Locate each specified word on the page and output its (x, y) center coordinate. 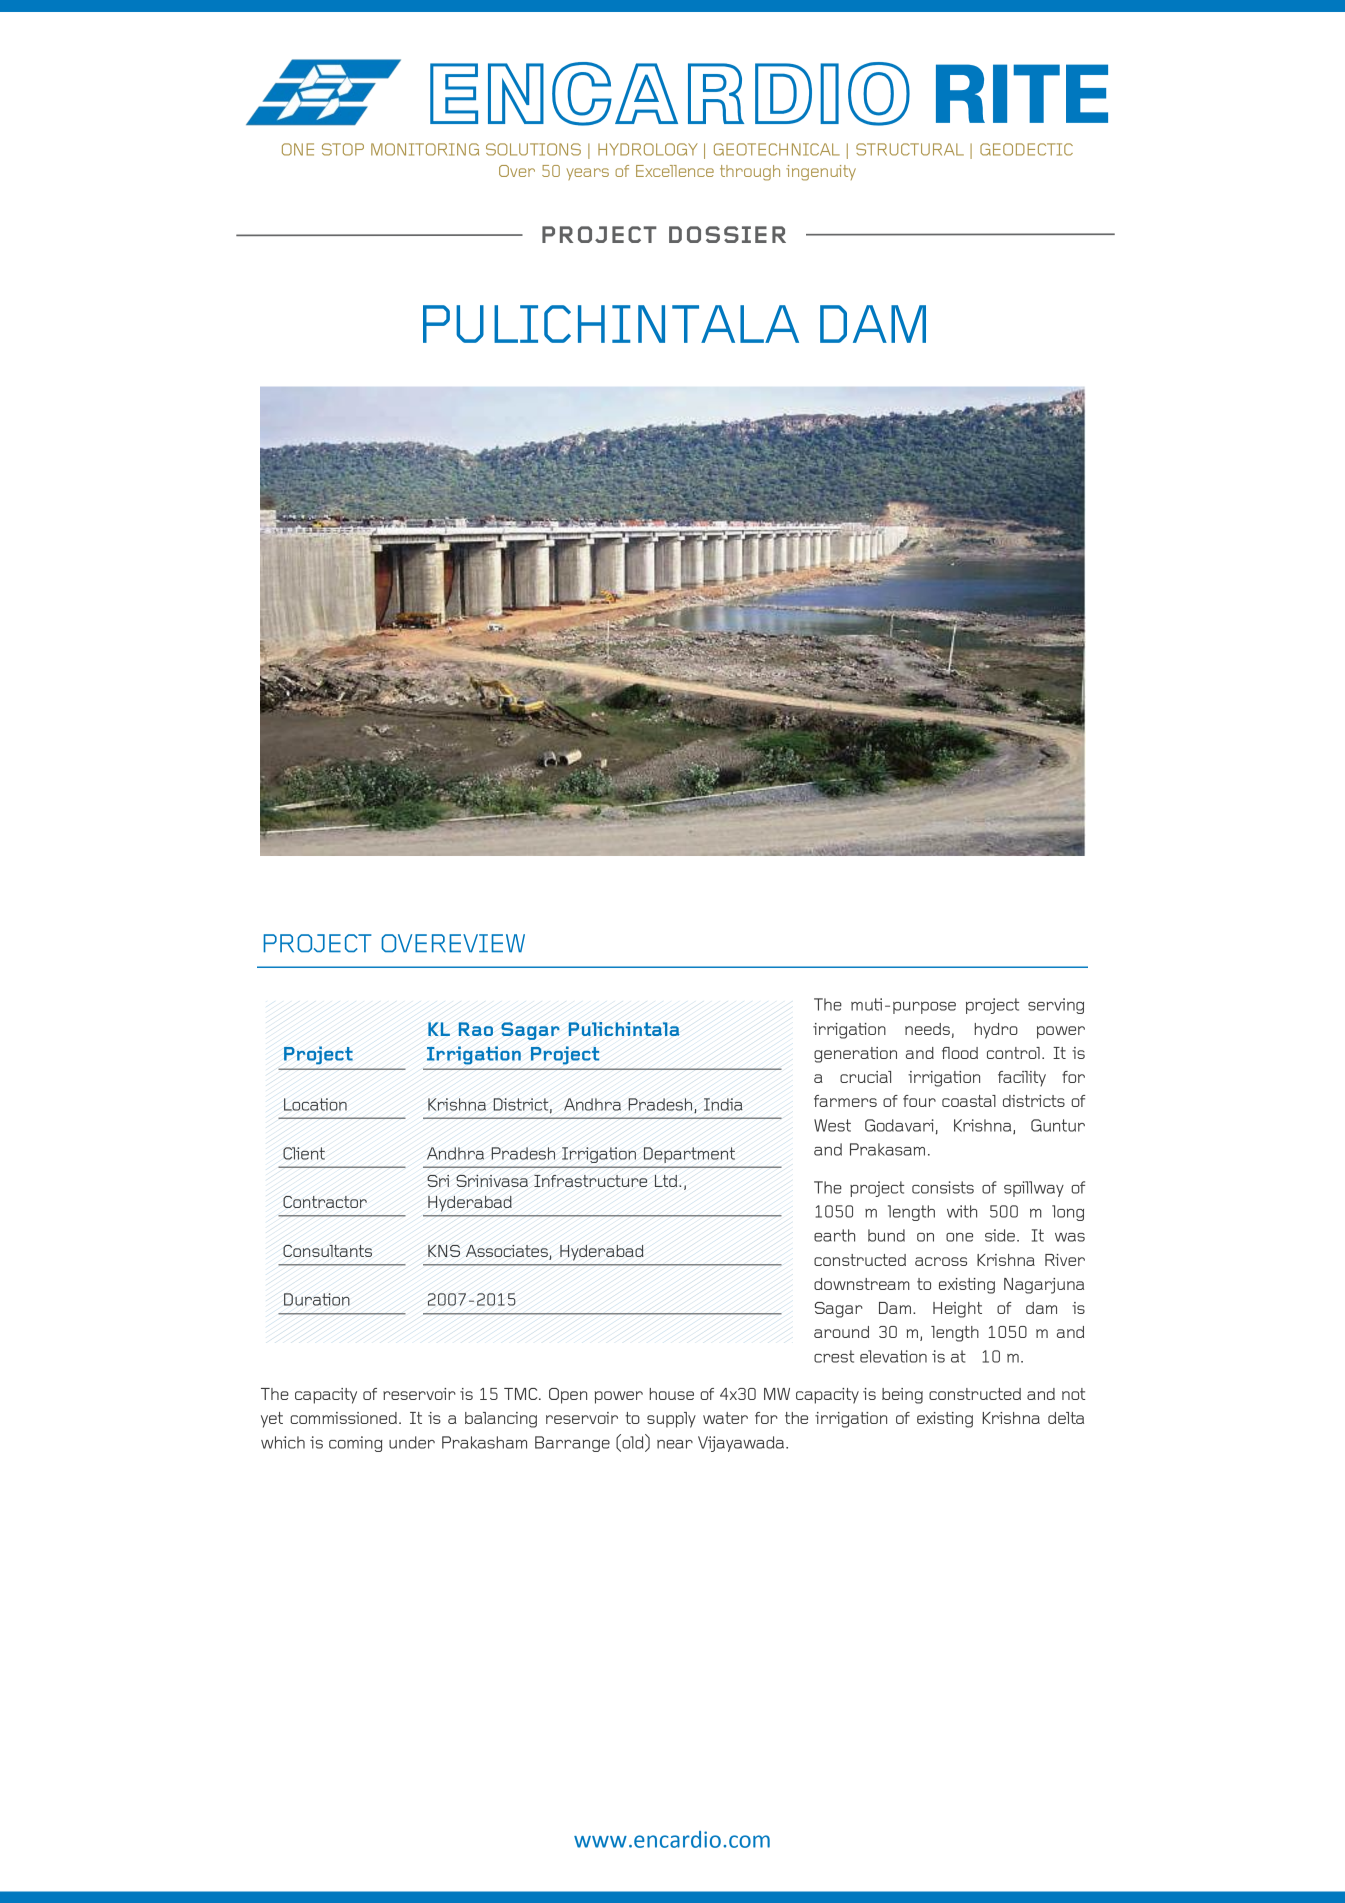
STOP (343, 149)
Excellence (675, 171)
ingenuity (821, 173)
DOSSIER (727, 234)
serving (1056, 1006)
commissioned (343, 1418)
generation (855, 1055)
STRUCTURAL (910, 149)
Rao (475, 1029)
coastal (969, 1101)
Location (315, 1104)
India (723, 1104)
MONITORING (425, 149)
